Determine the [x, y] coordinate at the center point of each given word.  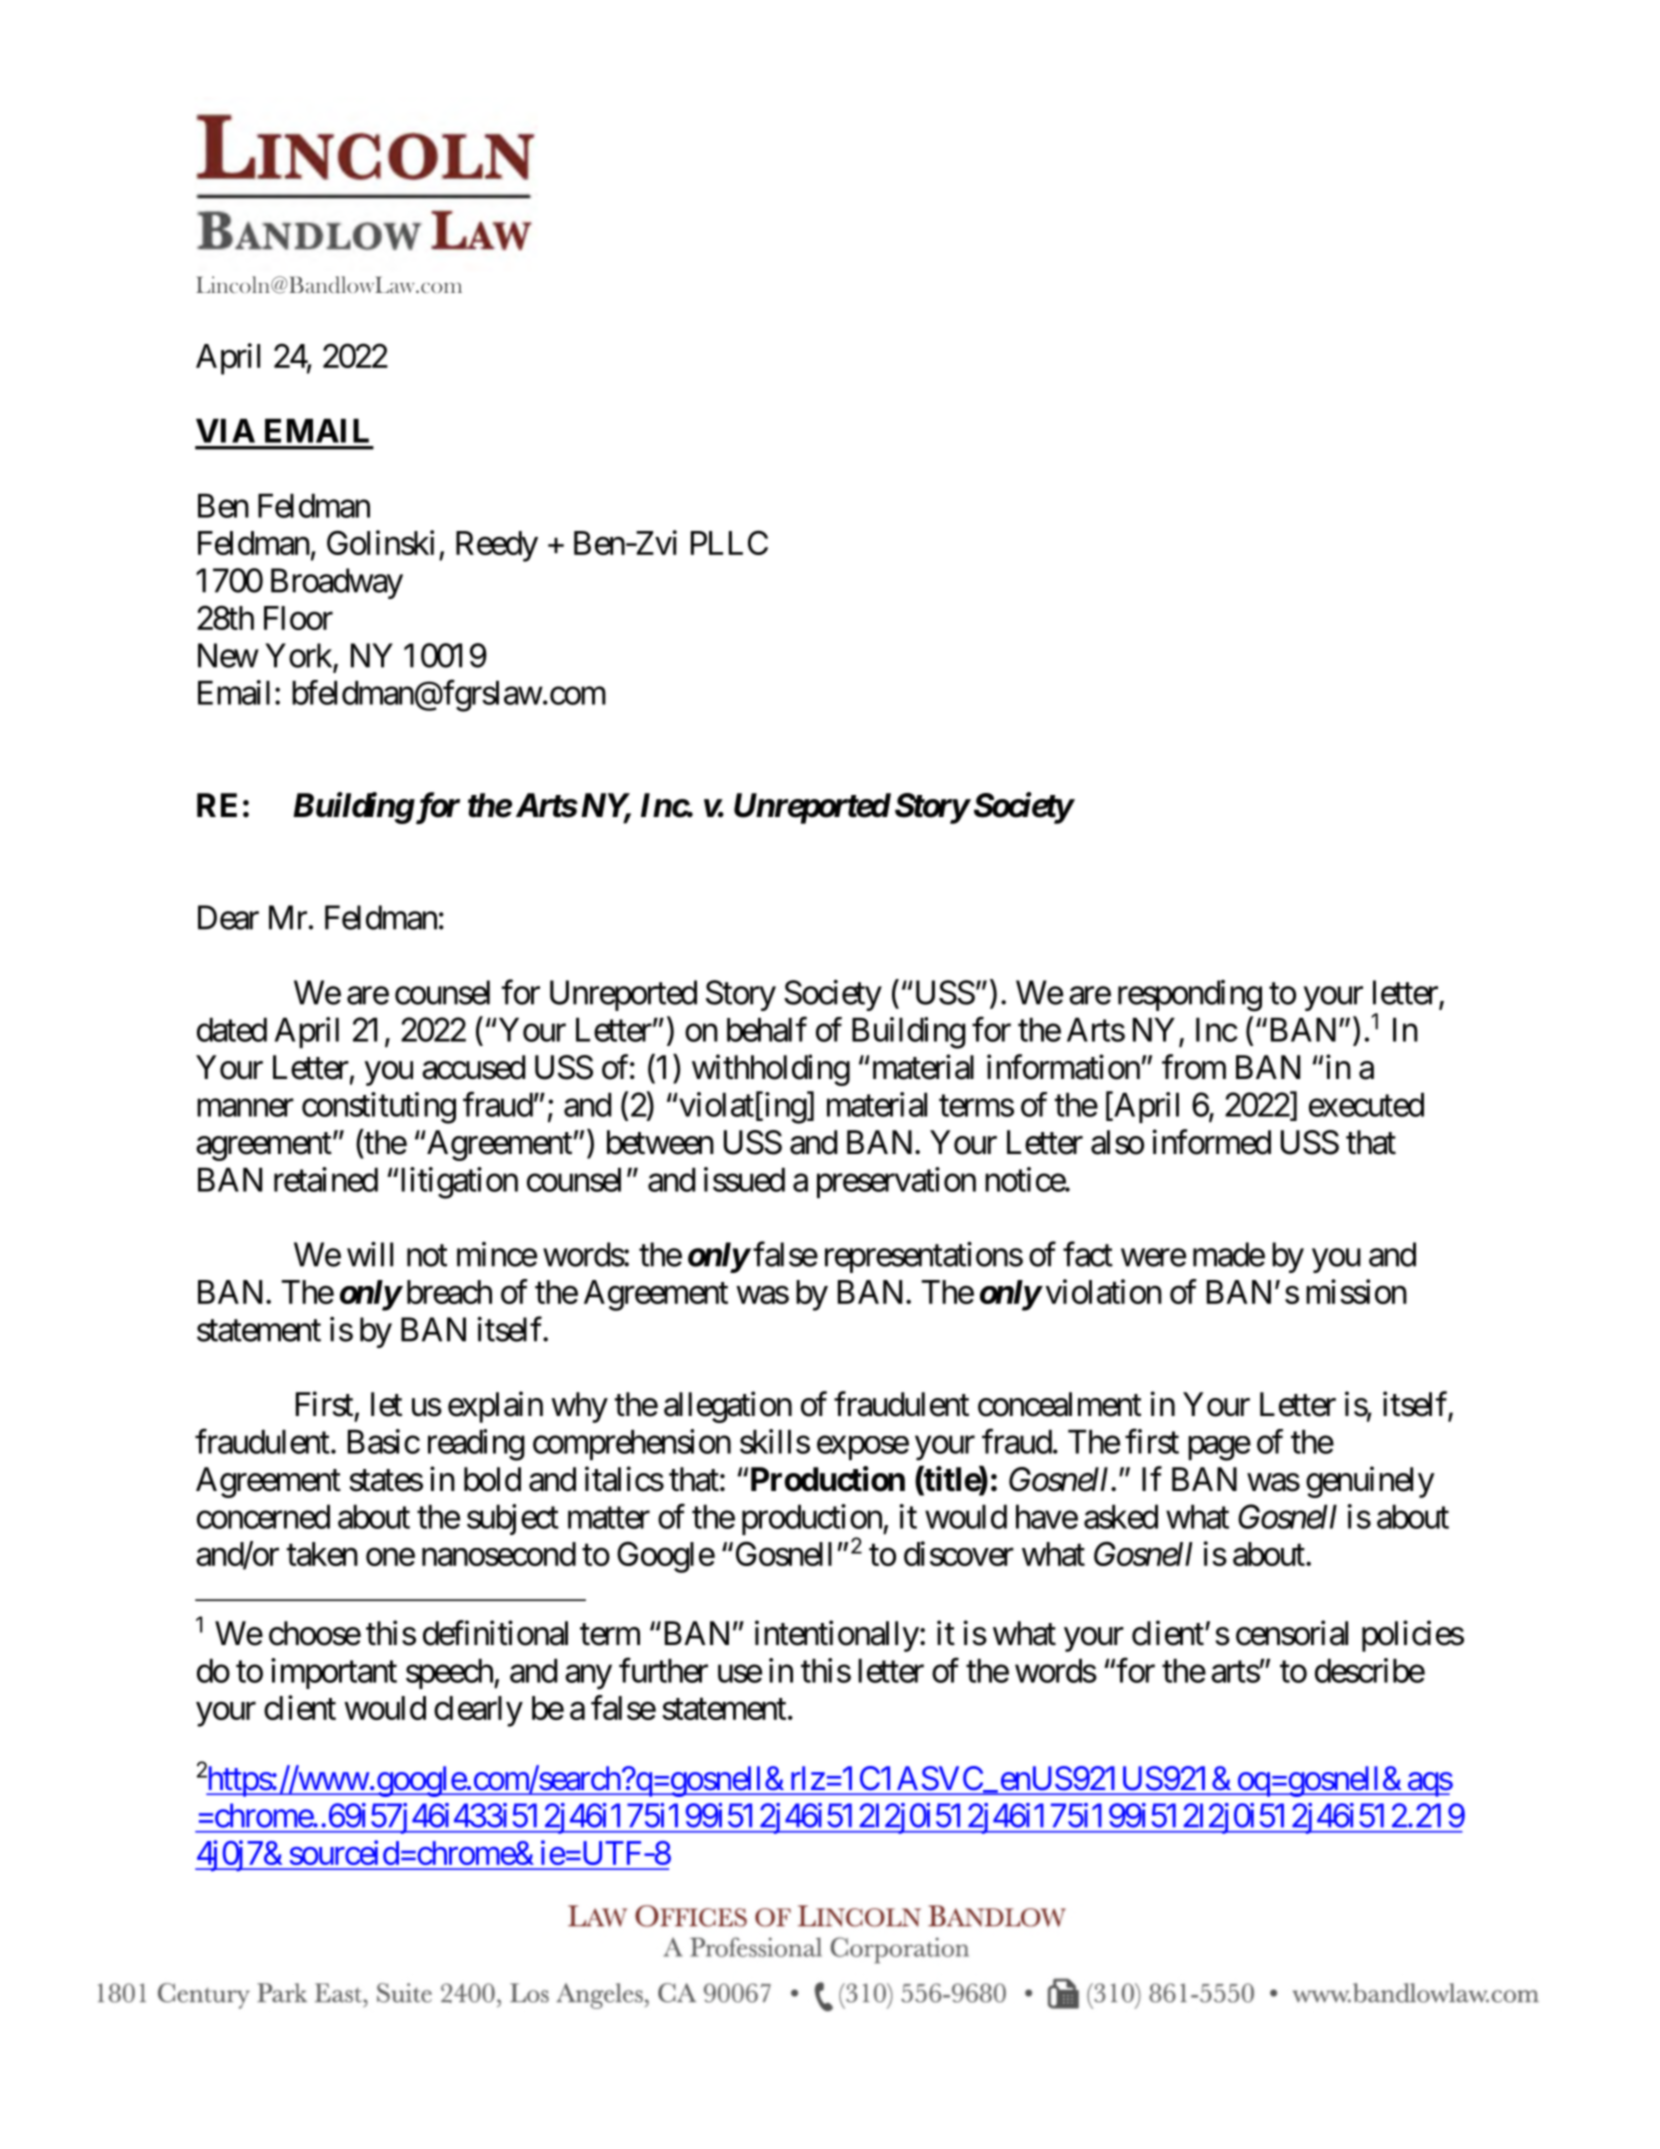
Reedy [497, 546]
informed [1211, 1142]
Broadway [337, 583]
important [334, 1673]
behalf [767, 1029]
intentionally [837, 1636]
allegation [728, 1407]
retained [326, 1179]
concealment [1059, 1404]
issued [744, 1179]
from [1194, 1067]
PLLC [729, 542]
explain [495, 1407]
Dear [228, 917]
